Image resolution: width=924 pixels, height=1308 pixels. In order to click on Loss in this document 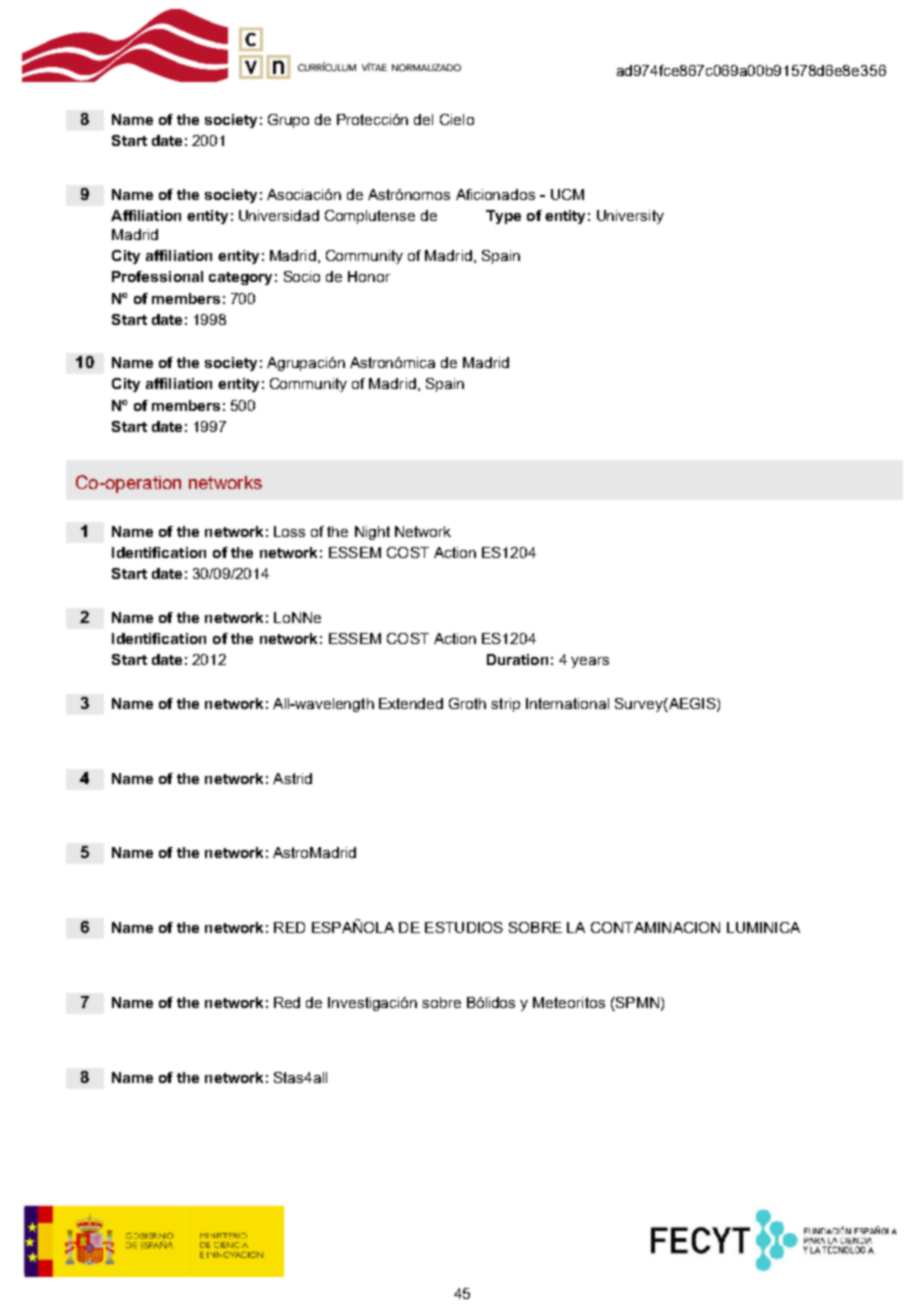, I will do `click(289, 531)`.
